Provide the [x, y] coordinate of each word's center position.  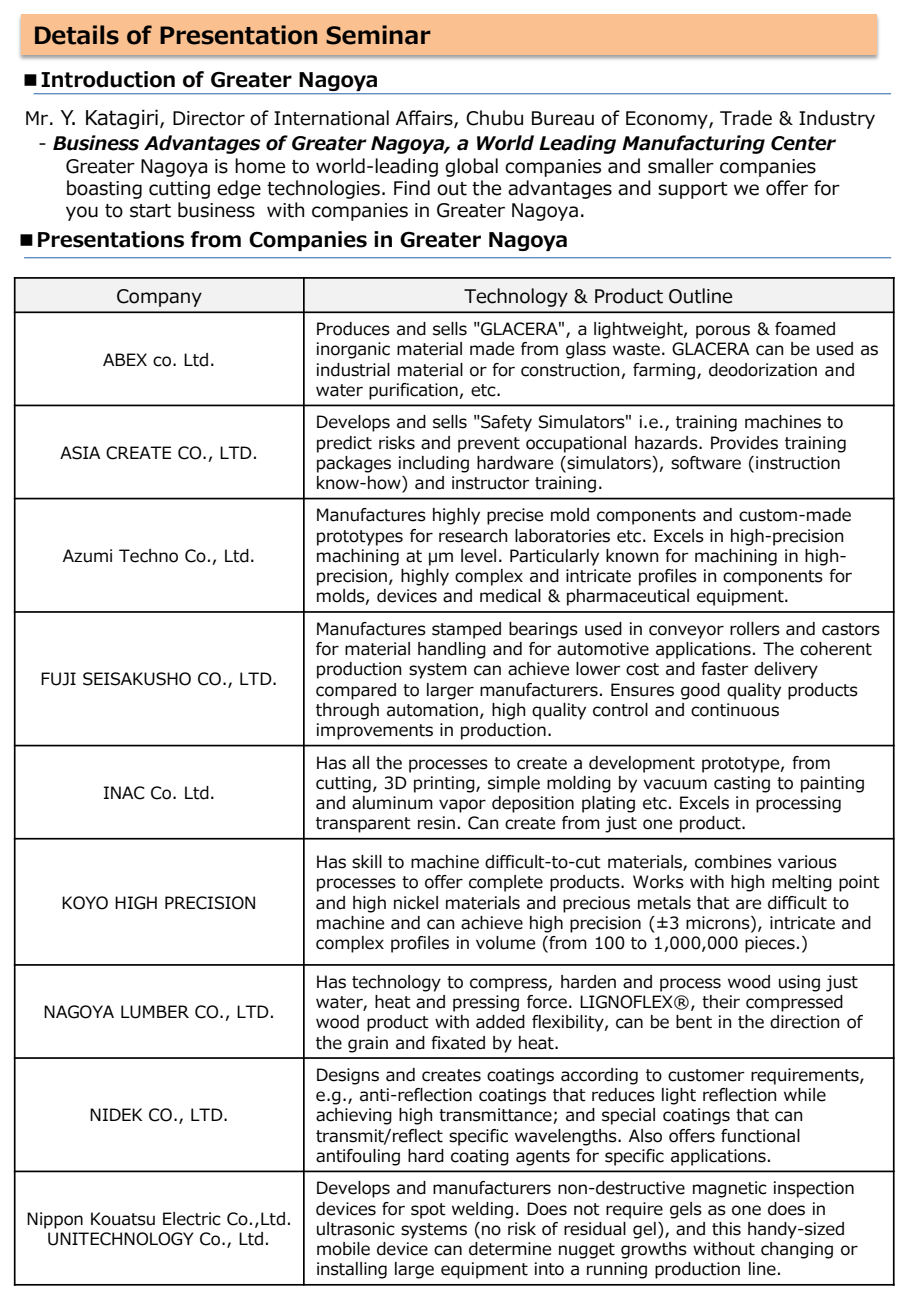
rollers [755, 629]
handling [452, 650]
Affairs [425, 119]
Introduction [108, 79]
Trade [746, 118]
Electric [192, 1219]
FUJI [58, 679]
